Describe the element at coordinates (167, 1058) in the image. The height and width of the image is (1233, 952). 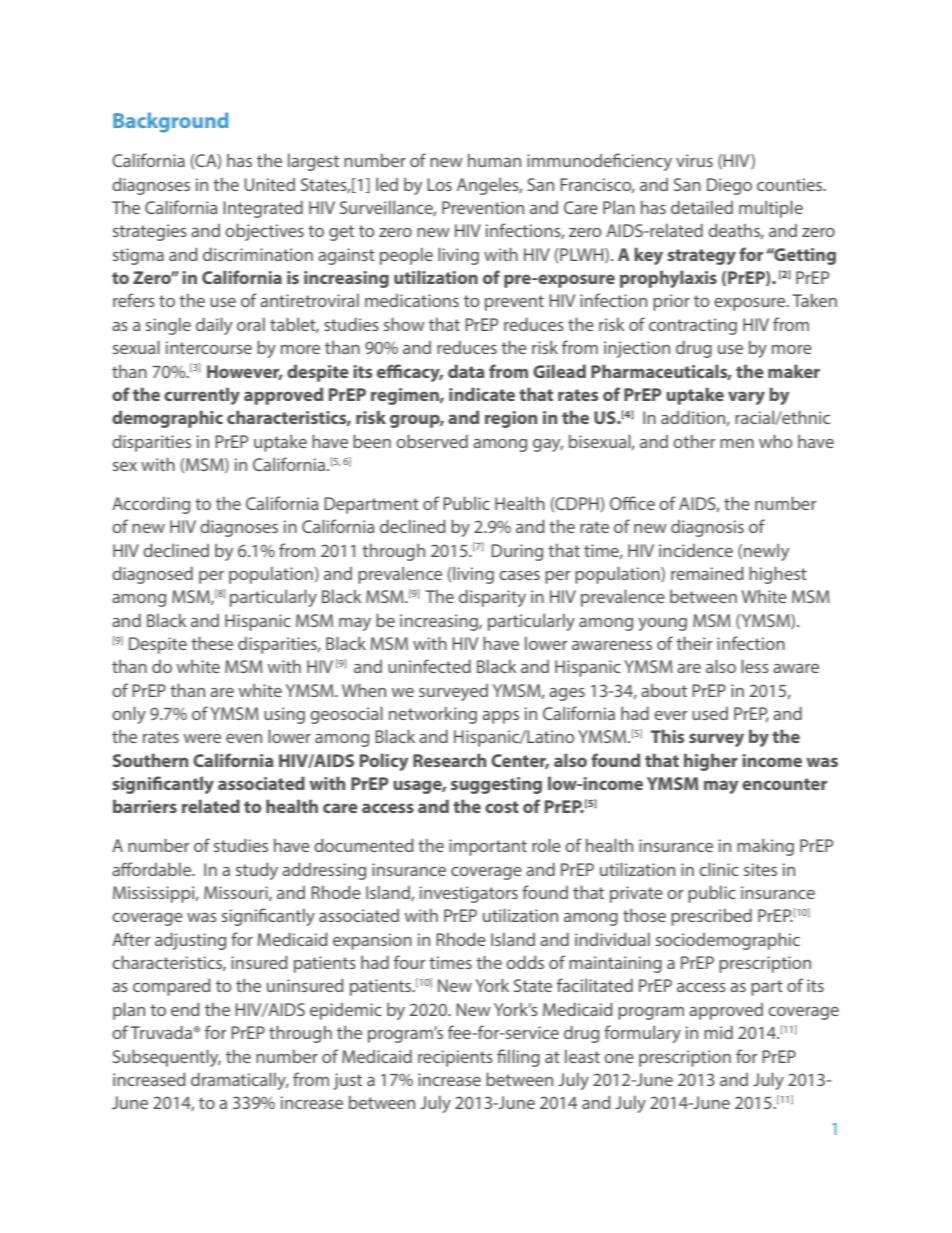
I see `Subsequently` at that location.
